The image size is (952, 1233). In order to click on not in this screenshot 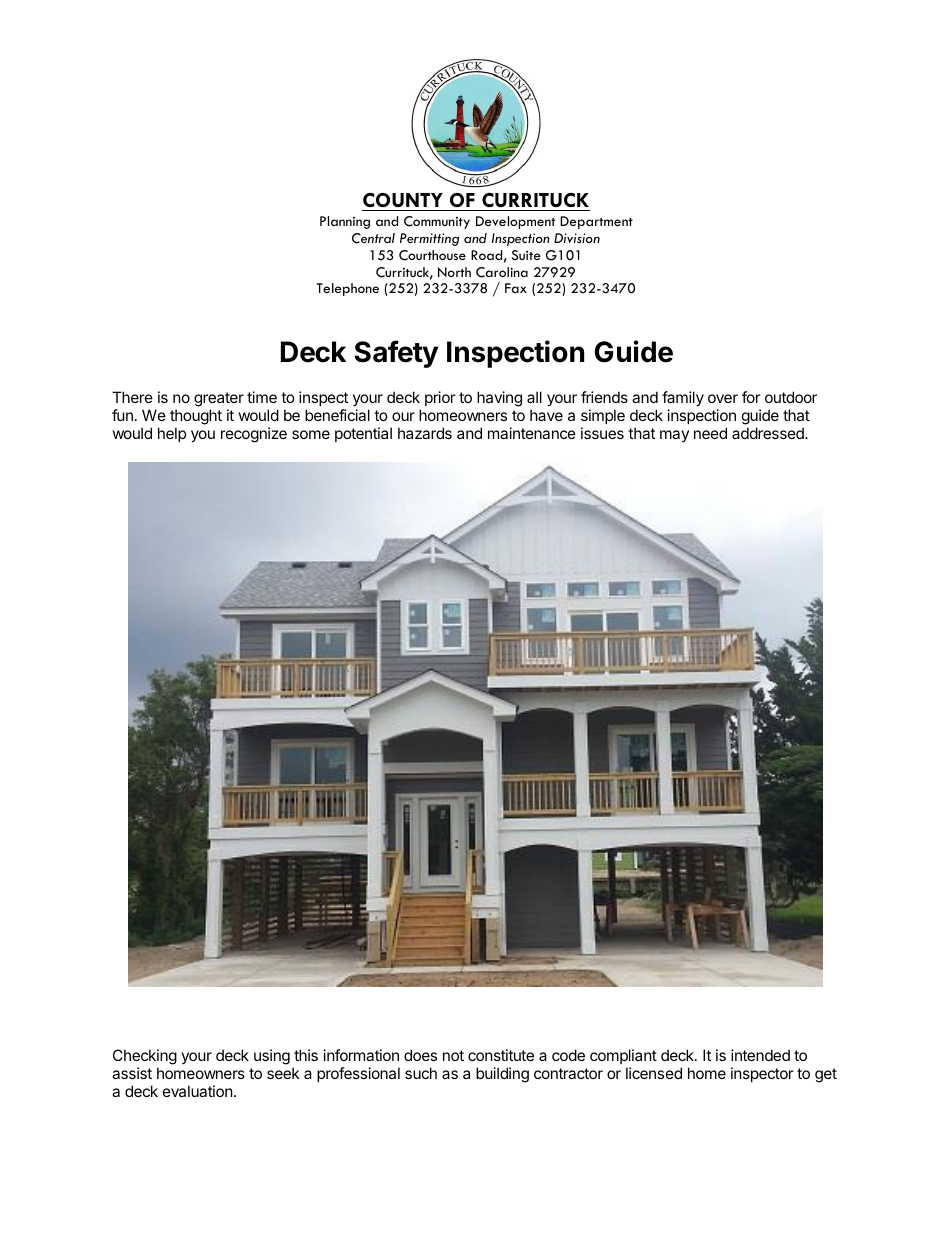, I will do `click(453, 1055)`.
